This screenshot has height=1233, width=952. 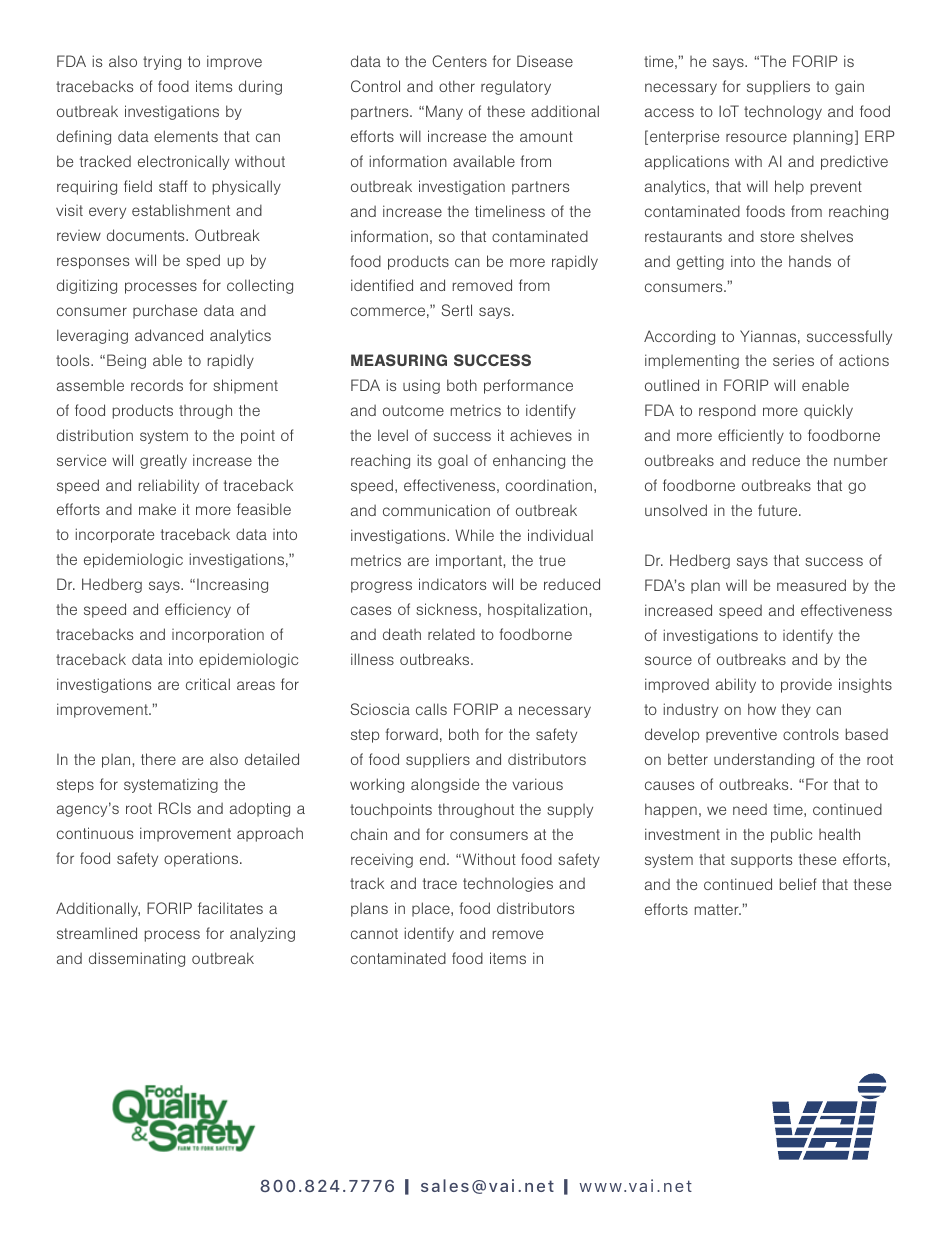 What do you see at coordinates (779, 510) in the screenshot?
I see `future` at bounding box center [779, 510].
